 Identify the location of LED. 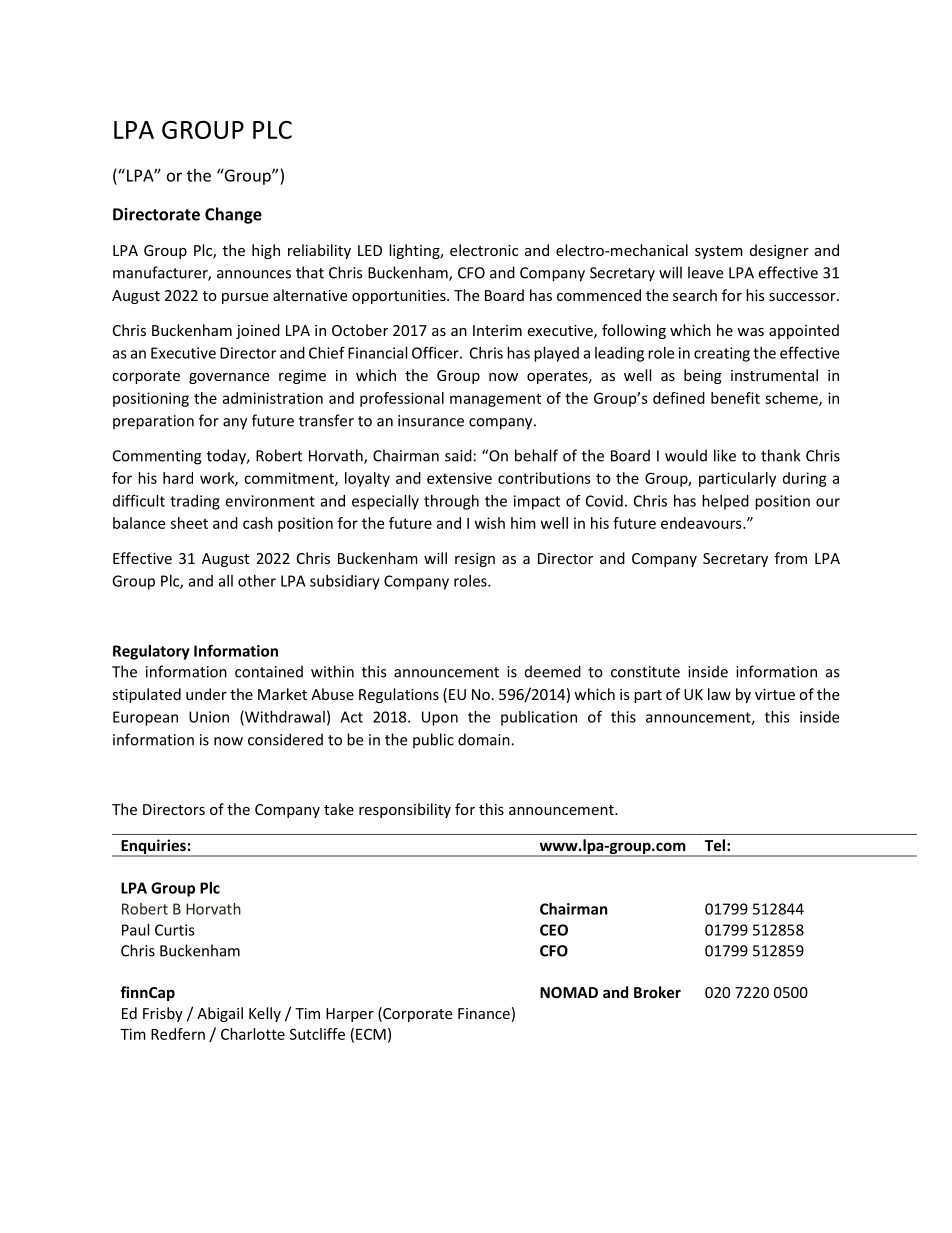
(370, 250).
